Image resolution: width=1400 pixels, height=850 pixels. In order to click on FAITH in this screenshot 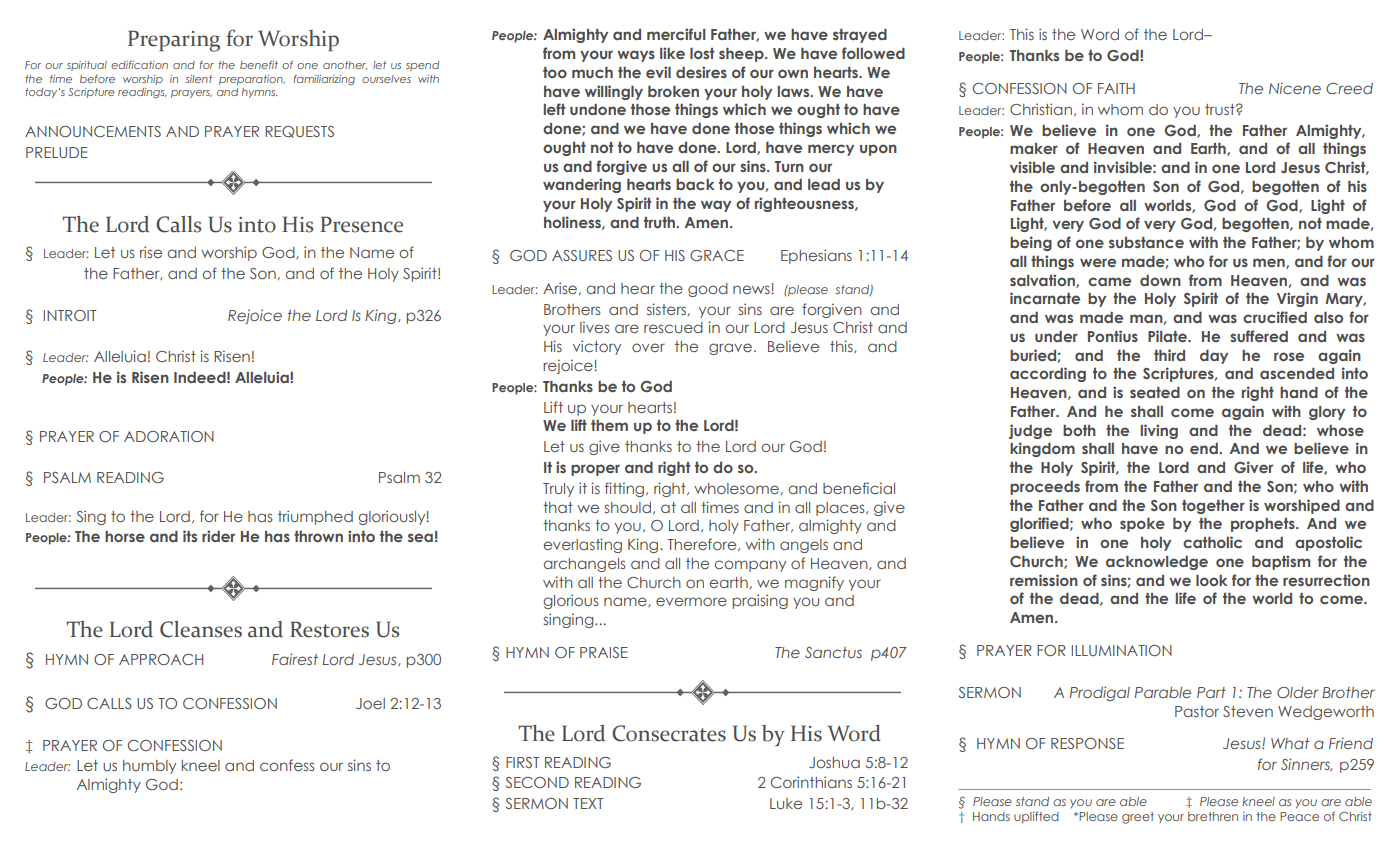, I will do `click(1116, 88)`.
